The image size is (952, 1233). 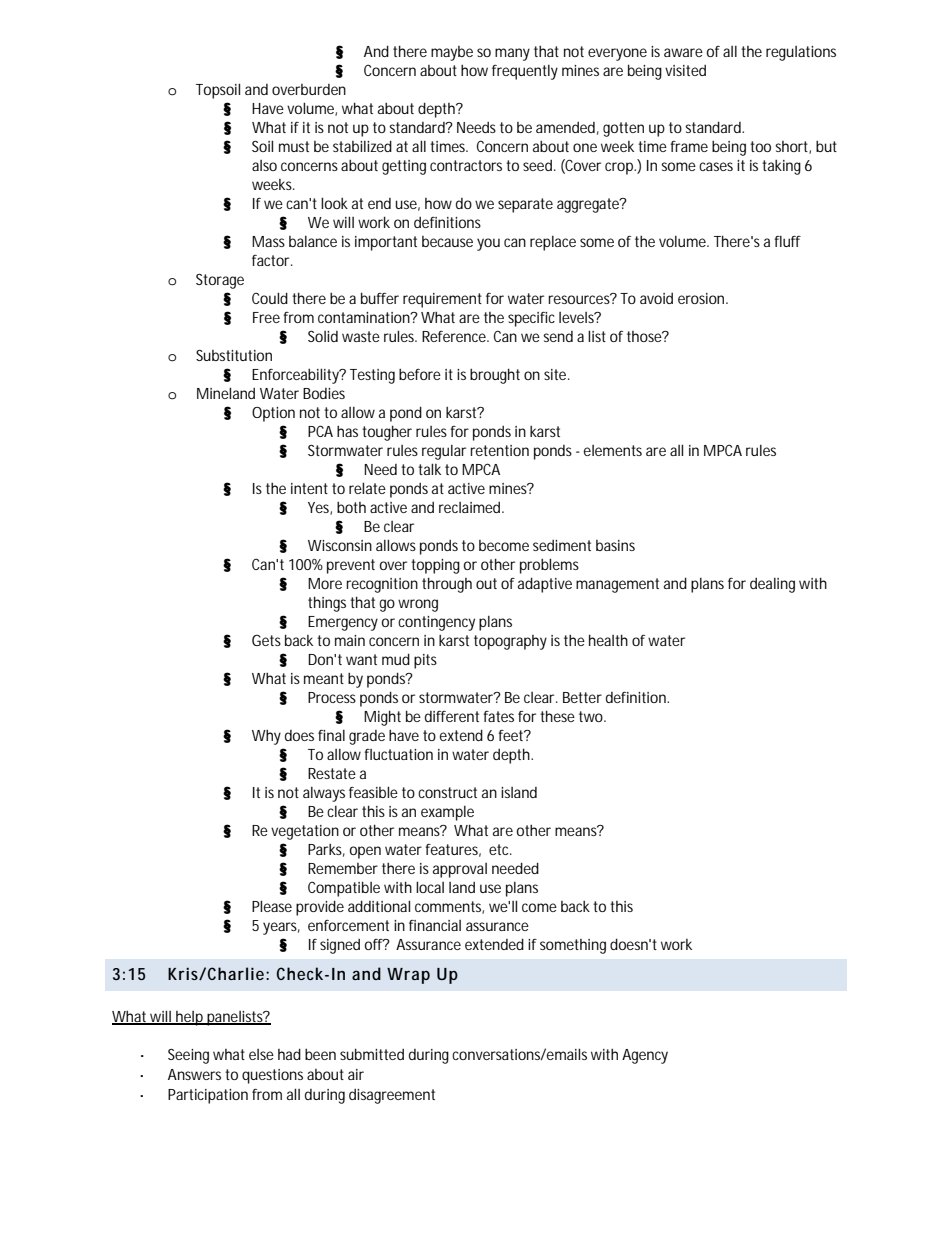 What do you see at coordinates (801, 53) in the screenshot?
I see `regulations` at bounding box center [801, 53].
